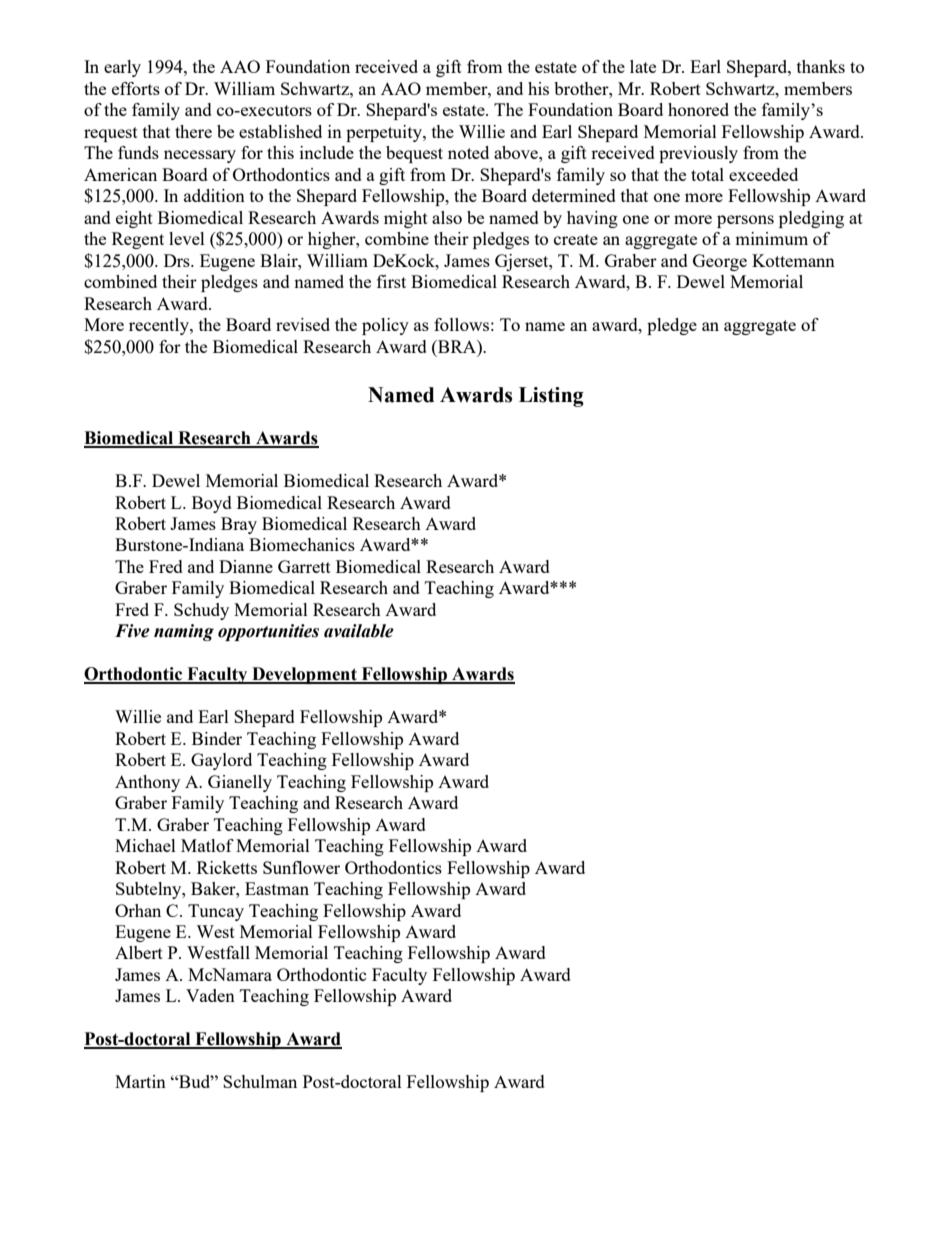 This screenshot has height=1233, width=952. What do you see at coordinates (140, 1081) in the screenshot?
I see `Martin` at bounding box center [140, 1081].
